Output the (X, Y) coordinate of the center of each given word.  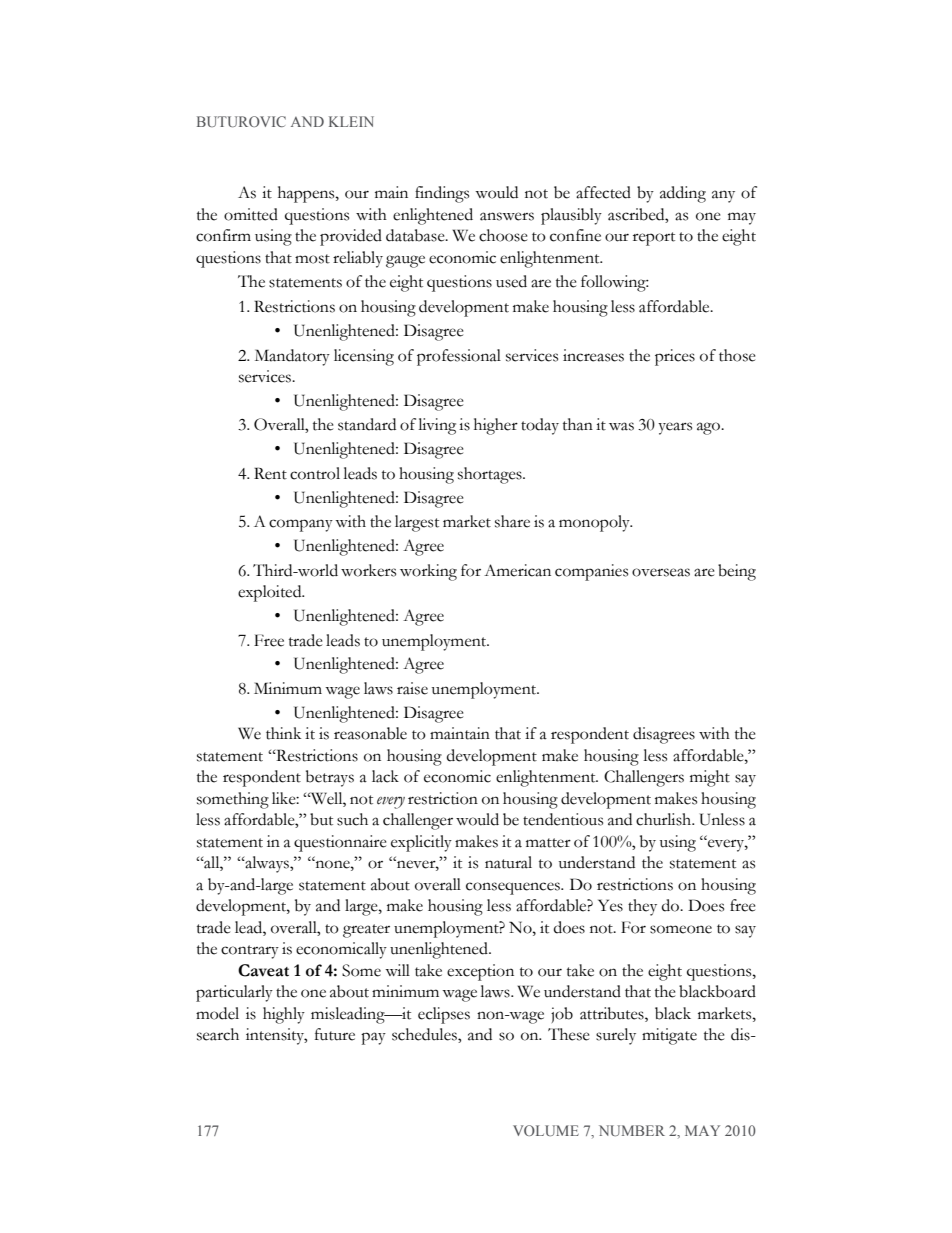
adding (683, 194)
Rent (270, 473)
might (710, 778)
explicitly (421, 843)
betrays (330, 778)
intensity (276, 1036)
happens (307, 194)
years (675, 428)
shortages (491, 475)
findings (442, 194)
